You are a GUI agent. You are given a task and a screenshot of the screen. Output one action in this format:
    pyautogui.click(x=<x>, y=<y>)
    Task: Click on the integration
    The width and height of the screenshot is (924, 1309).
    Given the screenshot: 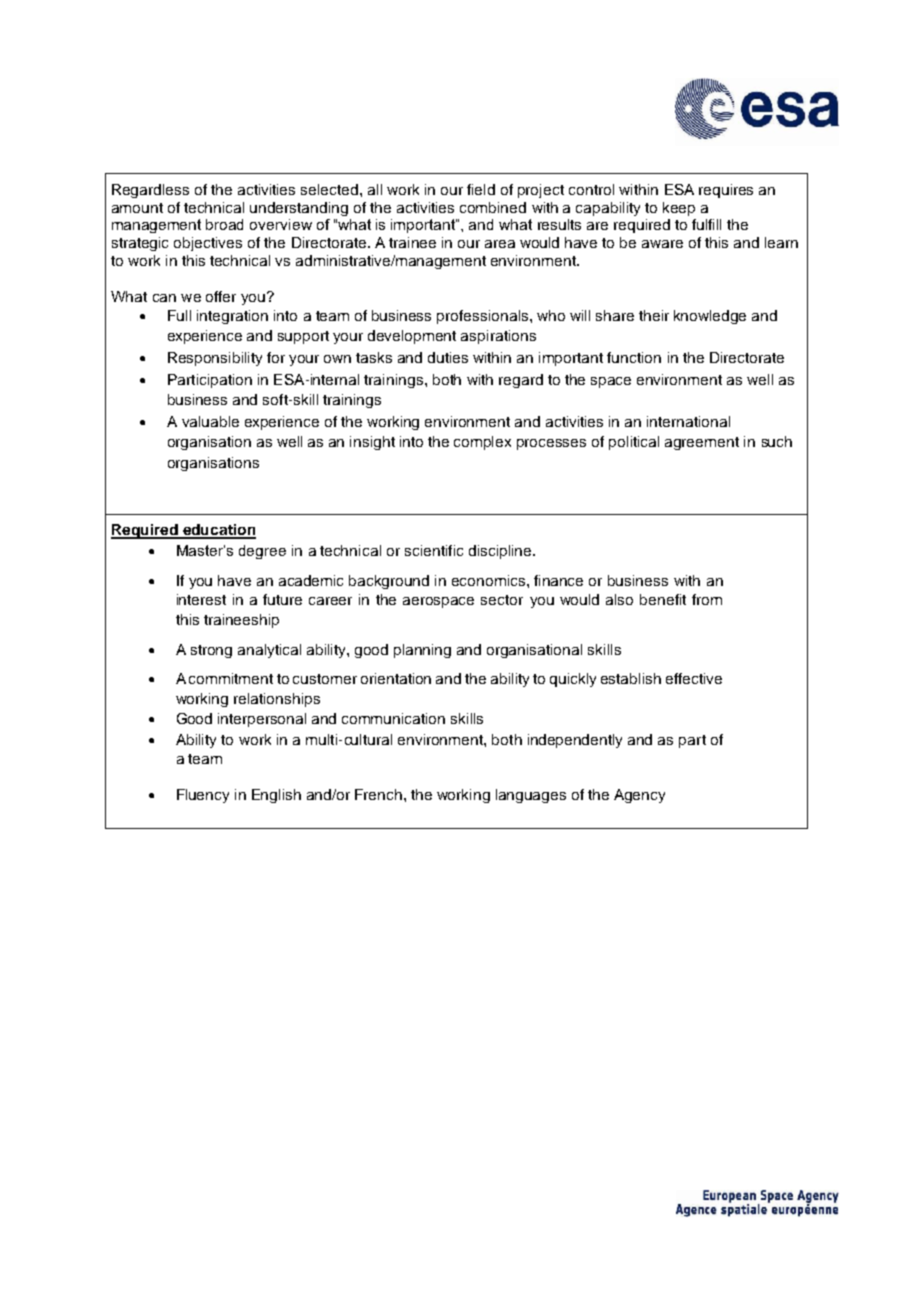 What is the action you would take?
    pyautogui.click(x=232, y=317)
